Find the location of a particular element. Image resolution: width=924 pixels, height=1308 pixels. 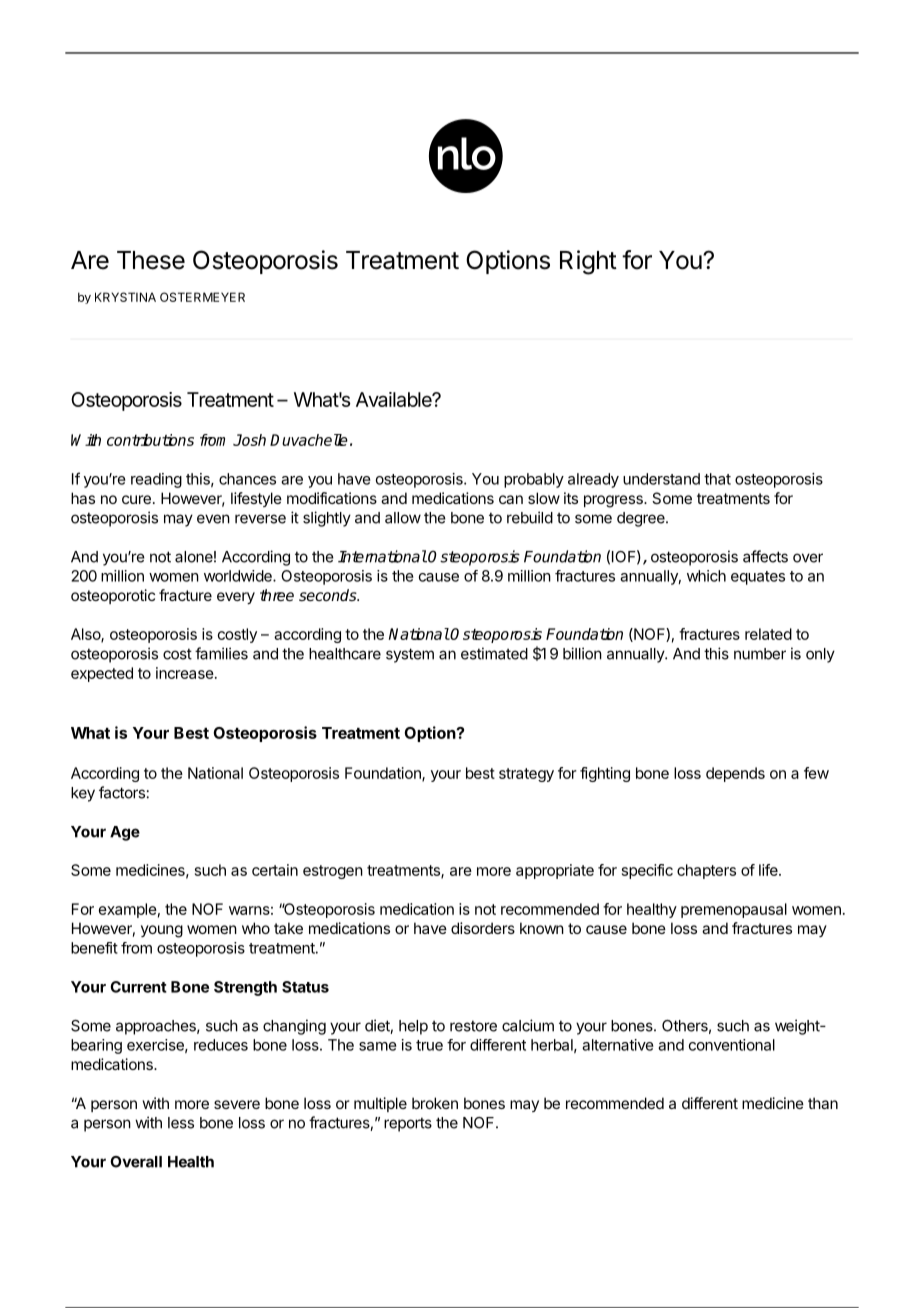

chapters is located at coordinates (706, 871).
